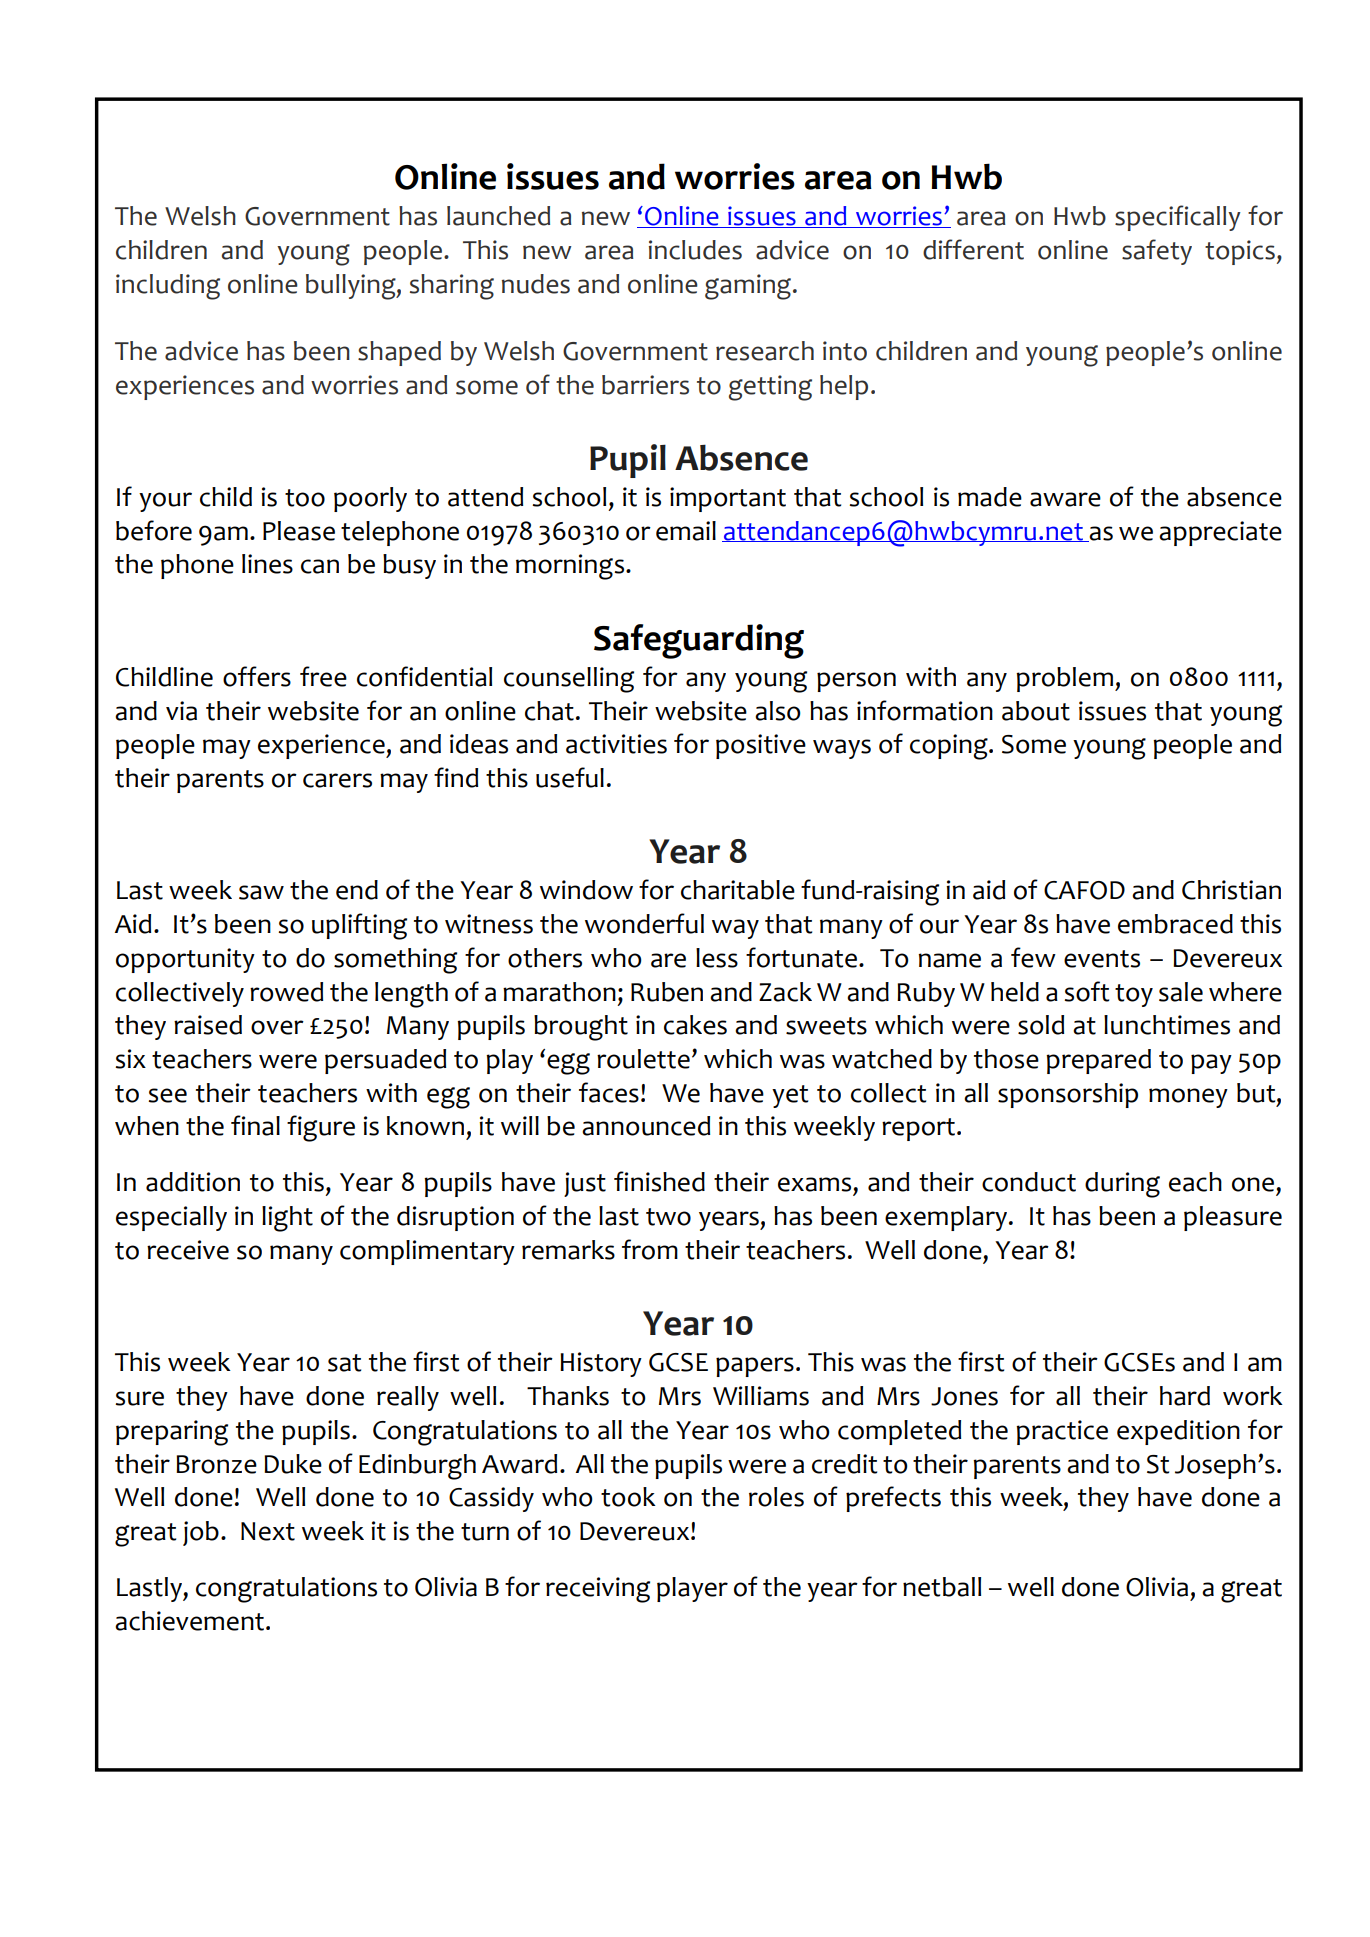 The image size is (1370, 1937). I want to click on safety, so click(1157, 252).
